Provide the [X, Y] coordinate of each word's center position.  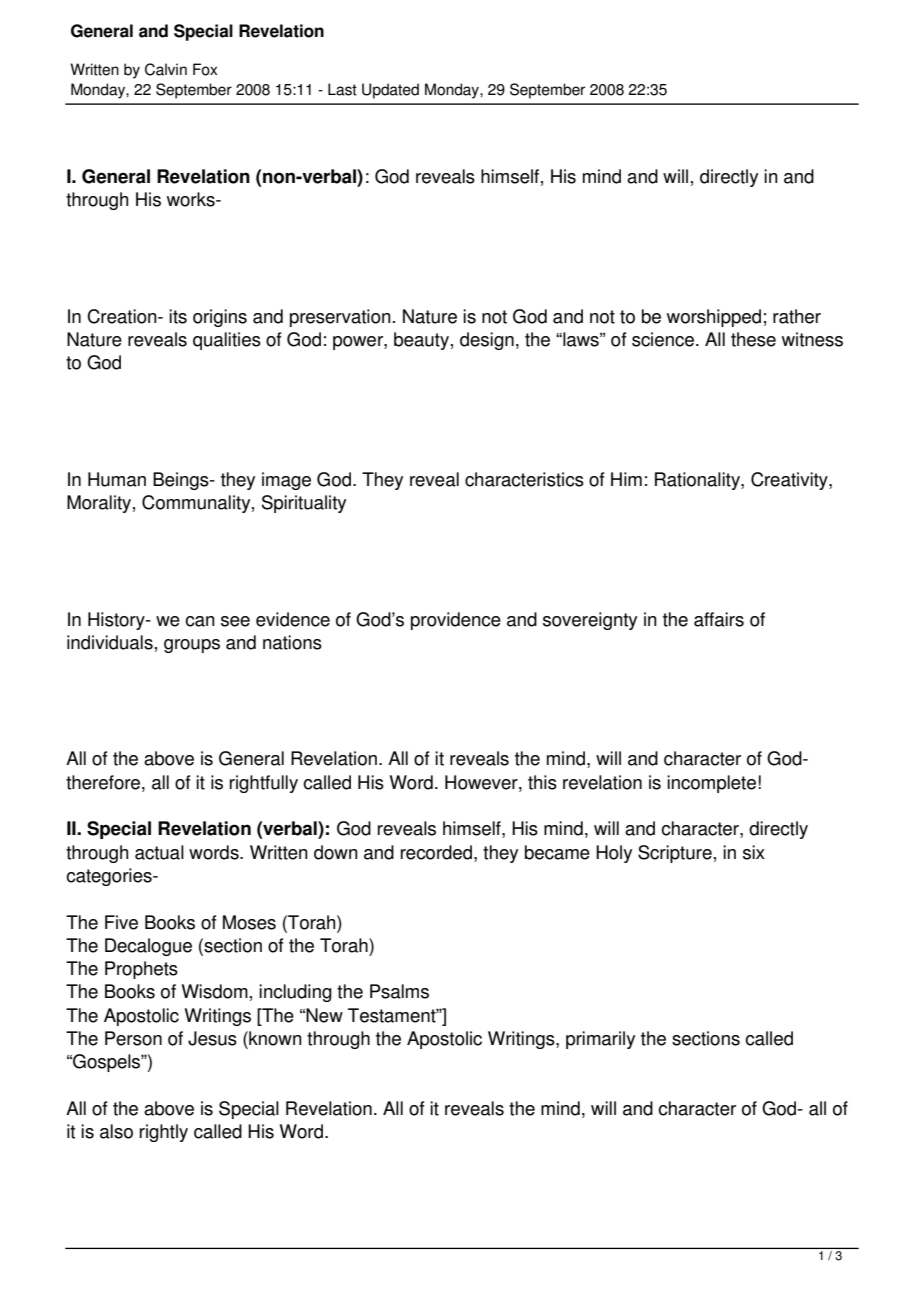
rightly [164, 1133]
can [200, 621]
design [487, 341]
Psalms [399, 991]
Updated [390, 91]
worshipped [714, 318]
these [753, 339]
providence [456, 621]
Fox [205, 69]
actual [159, 852]
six [754, 852]
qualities [227, 341]
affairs [719, 619]
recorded [438, 852]
